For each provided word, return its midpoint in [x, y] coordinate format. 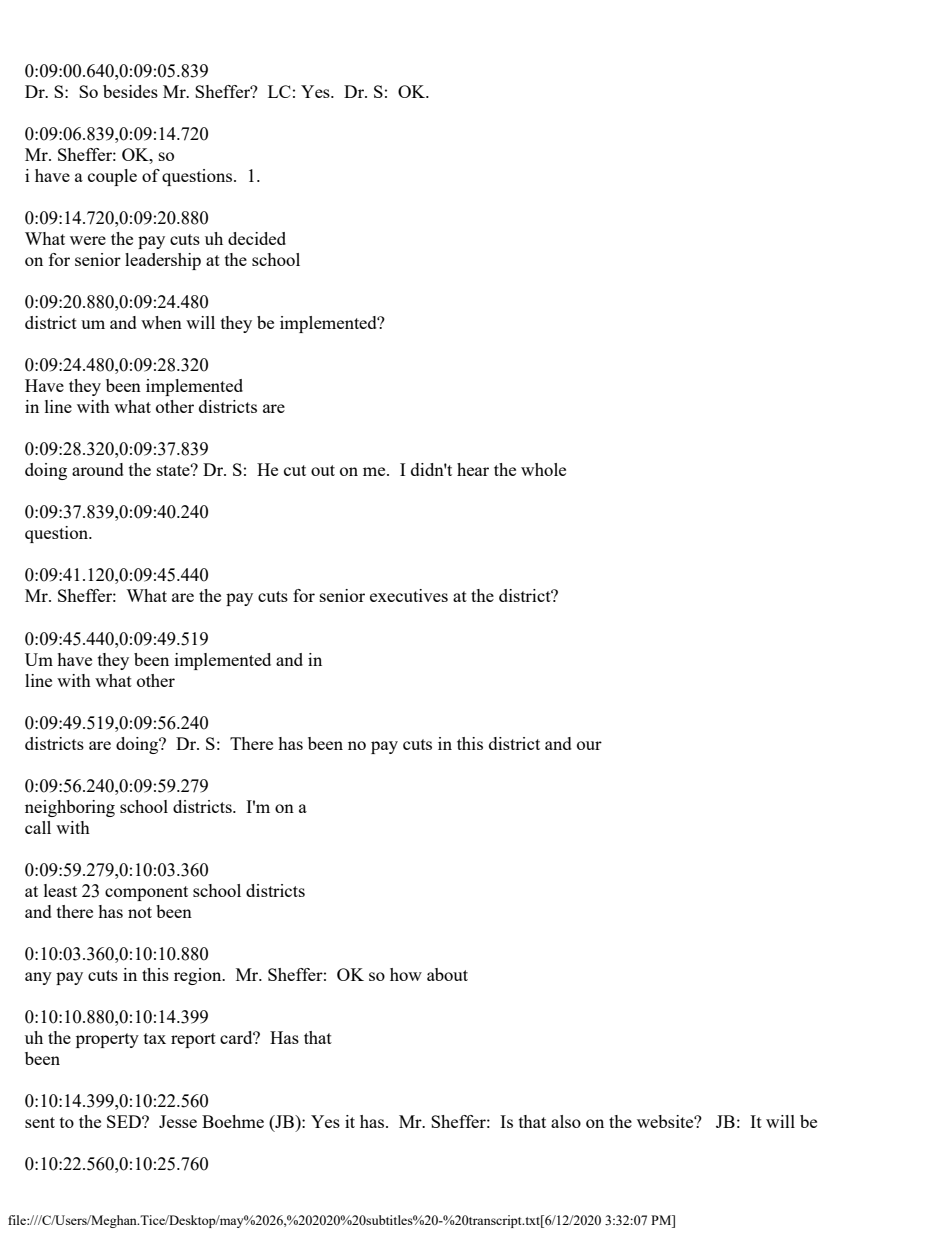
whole [543, 469]
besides [130, 91]
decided [257, 238]
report [193, 1040]
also [566, 1121]
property [107, 1040]
